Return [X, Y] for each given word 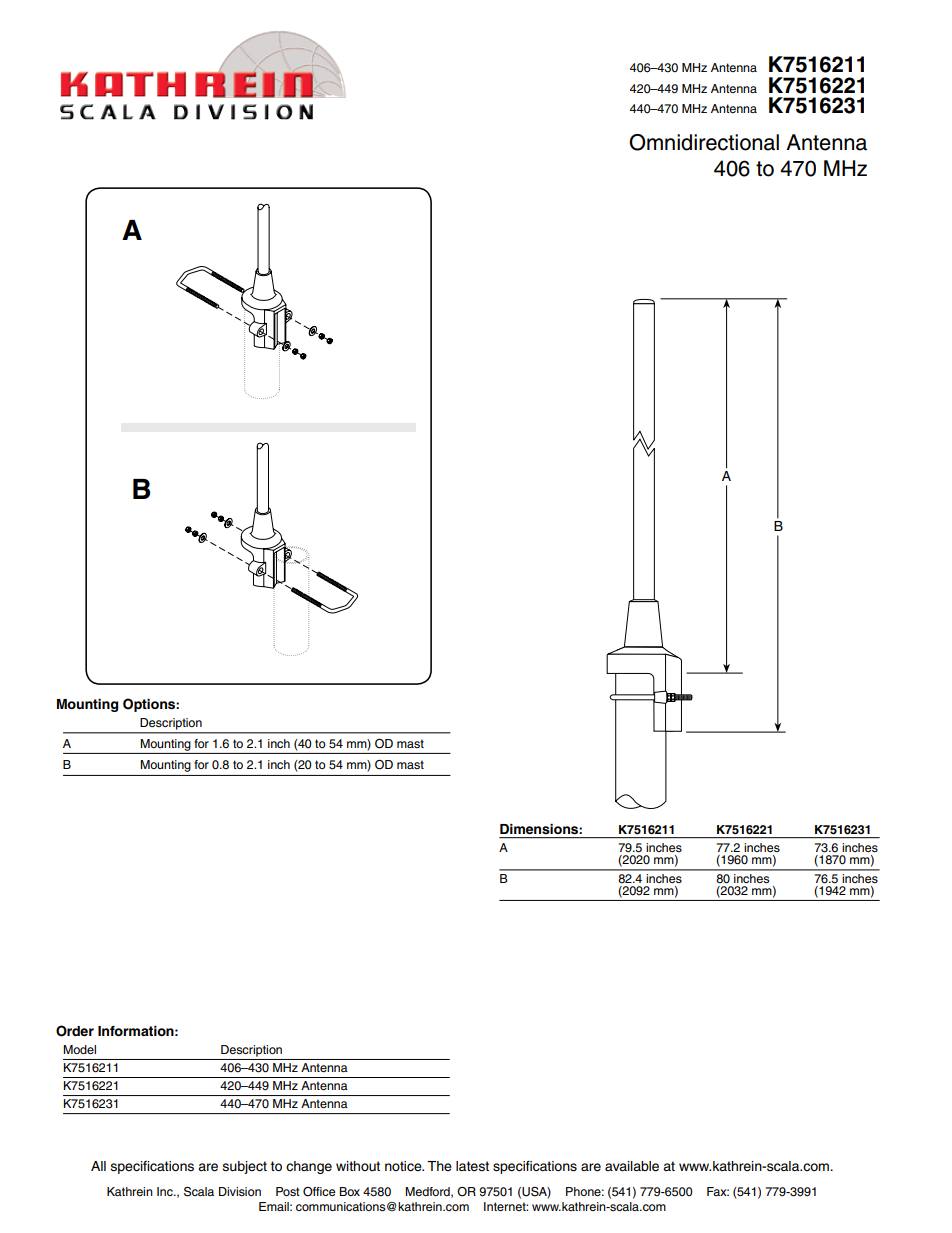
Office [319, 1192]
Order [75, 1031]
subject [244, 1167]
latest [472, 1166]
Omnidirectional [704, 142]
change [309, 1167]
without [358, 1166]
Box [349, 1191]
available [632, 1166]
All [98, 1166]
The [439, 1166]
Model [79, 1049]
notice [404, 1166]
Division [240, 1191]
